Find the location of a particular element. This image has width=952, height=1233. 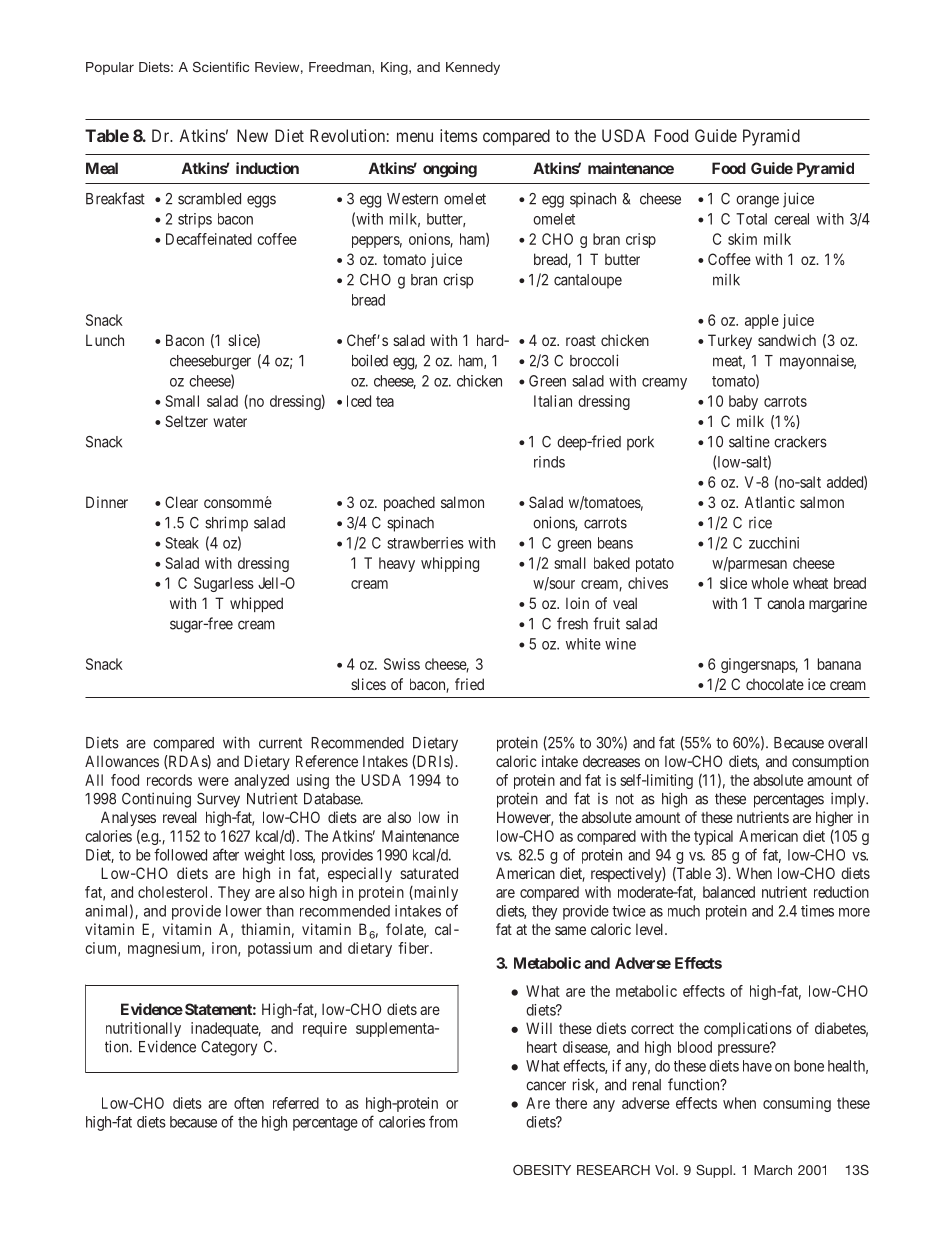

canola is located at coordinates (785, 603).
